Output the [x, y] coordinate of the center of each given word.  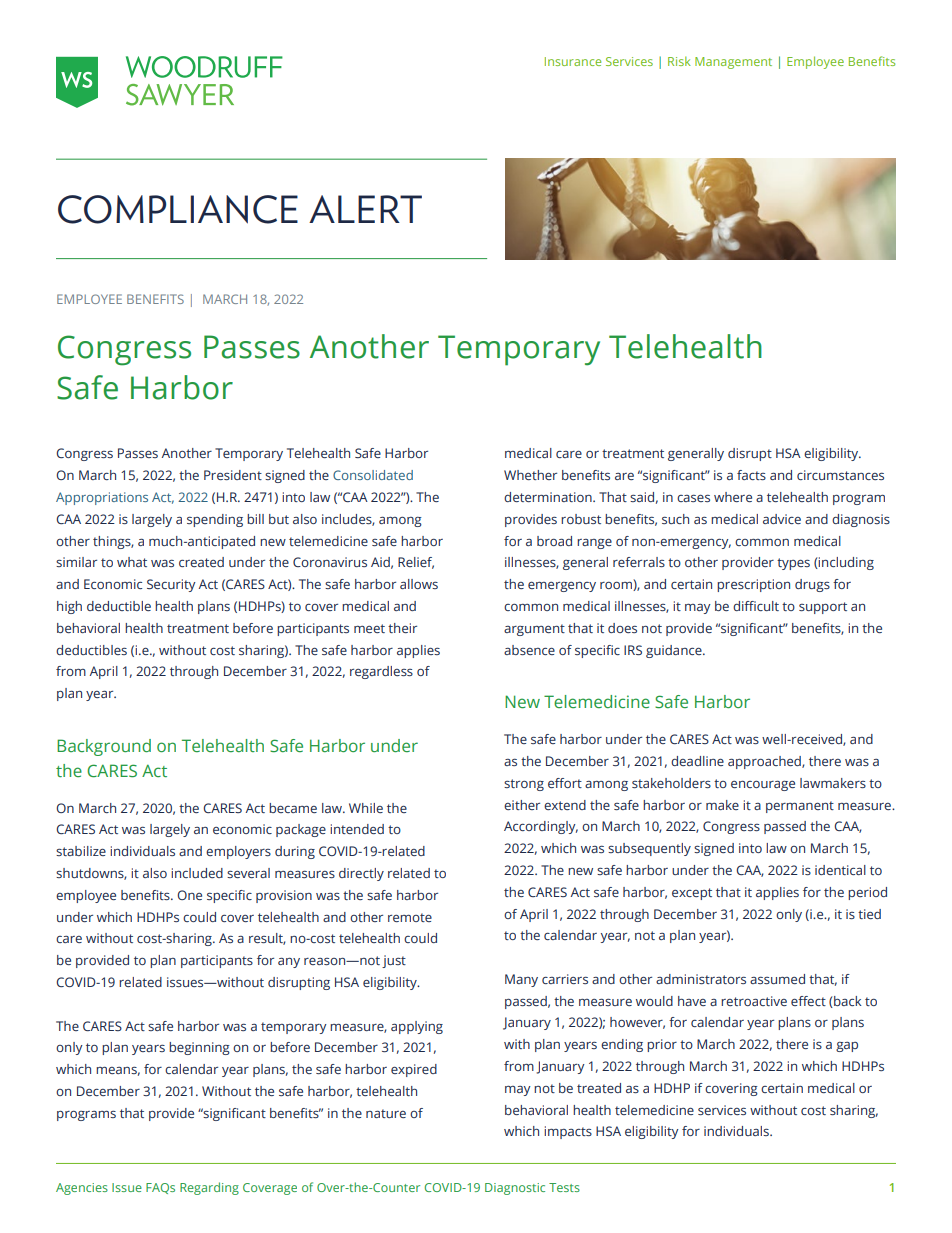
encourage [763, 785]
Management [733, 63]
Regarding [209, 1188]
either [522, 805]
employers [238, 852]
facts [751, 475]
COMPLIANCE [178, 209]
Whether [530, 475]
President [233, 475]
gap [847, 1047]
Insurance [573, 61]
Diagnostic [515, 1189]
